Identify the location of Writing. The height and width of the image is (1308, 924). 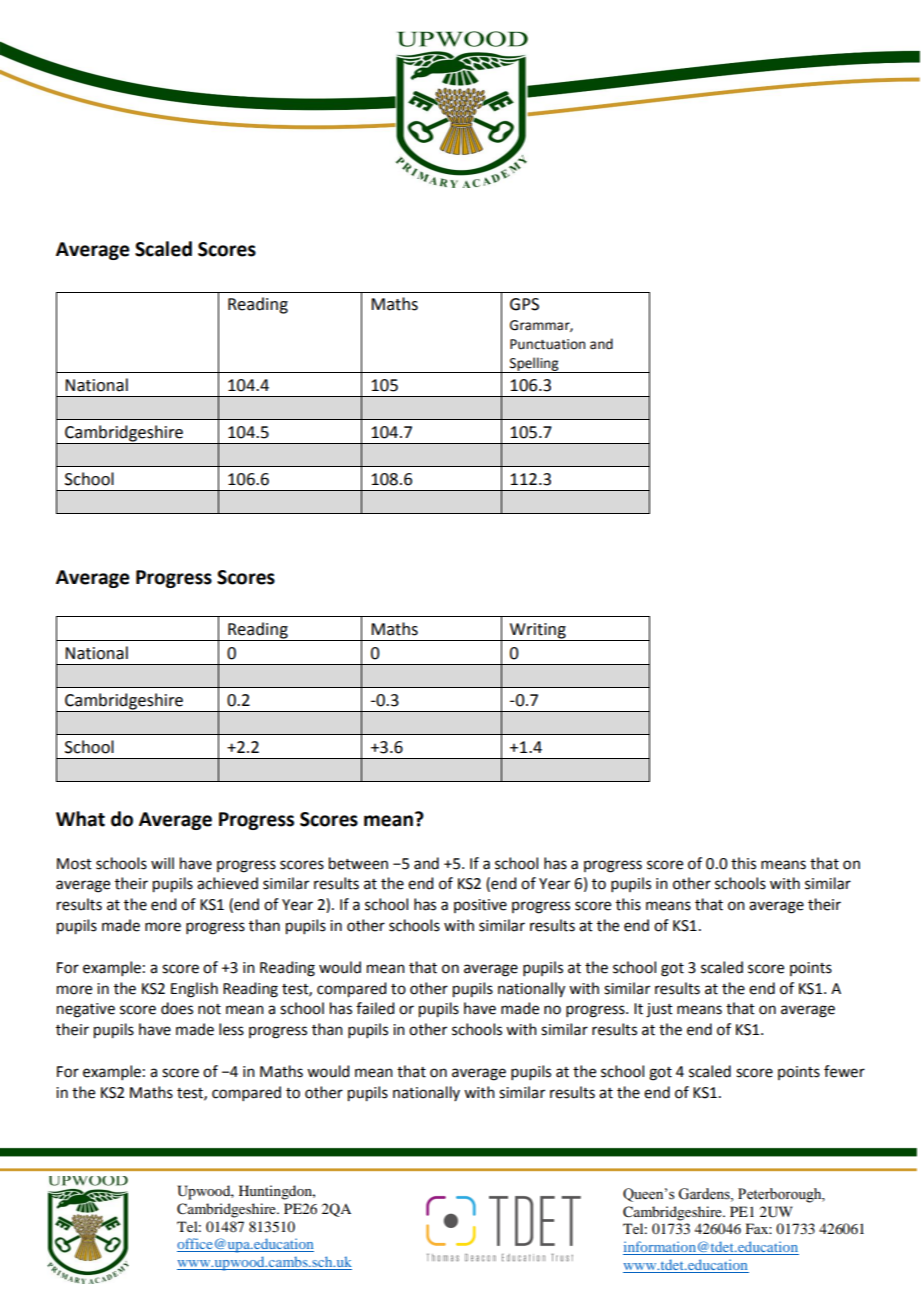
(538, 632).
